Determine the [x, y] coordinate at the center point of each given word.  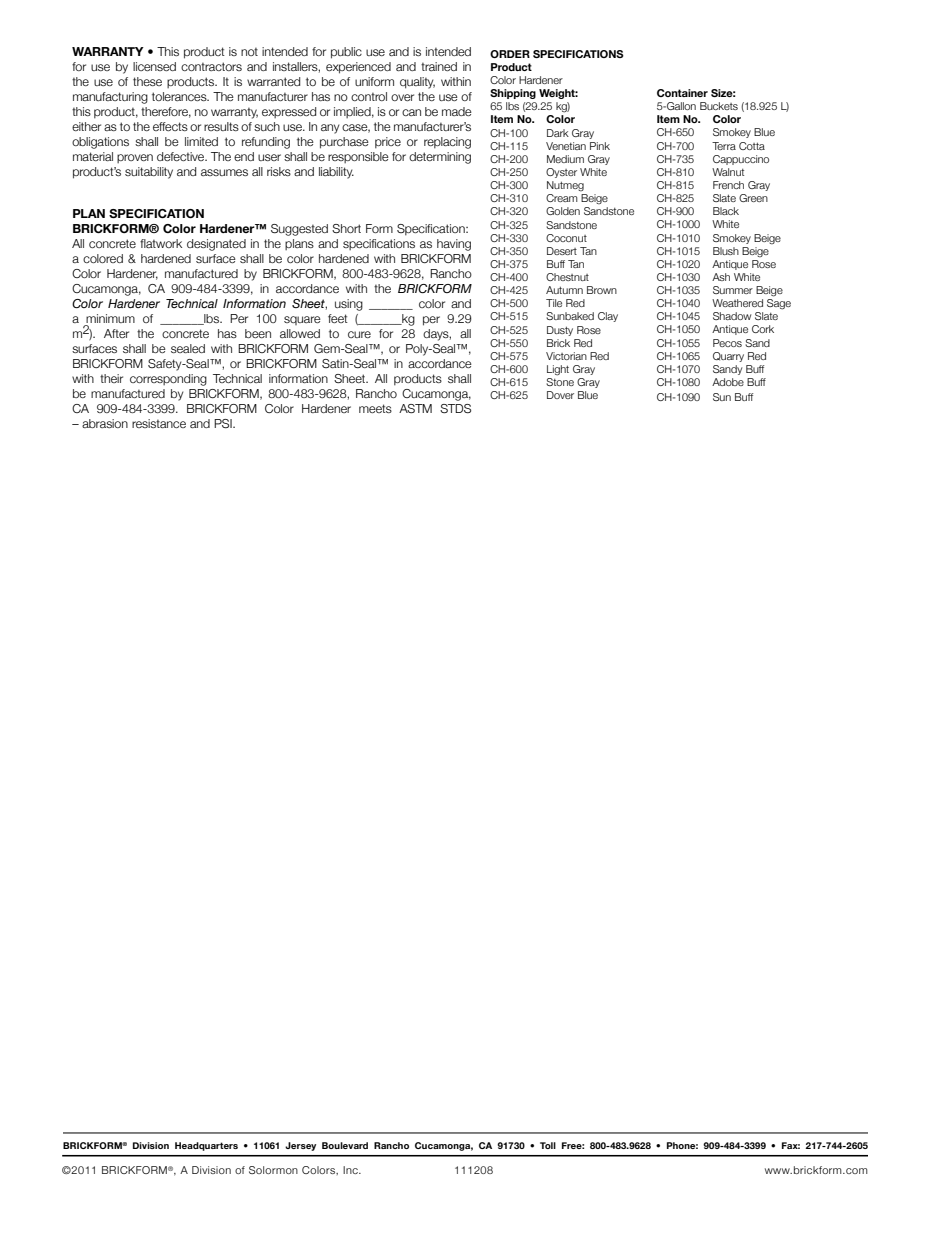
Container [682, 93]
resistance [159, 423]
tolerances [180, 96]
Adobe [728, 382]
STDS [455, 408]
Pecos [727, 343]
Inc [351, 1170]
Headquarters [206, 1146]
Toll [548, 1145]
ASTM [415, 408]
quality [417, 83]
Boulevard [345, 1145]
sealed [188, 348]
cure [359, 334]
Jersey [300, 1146]
